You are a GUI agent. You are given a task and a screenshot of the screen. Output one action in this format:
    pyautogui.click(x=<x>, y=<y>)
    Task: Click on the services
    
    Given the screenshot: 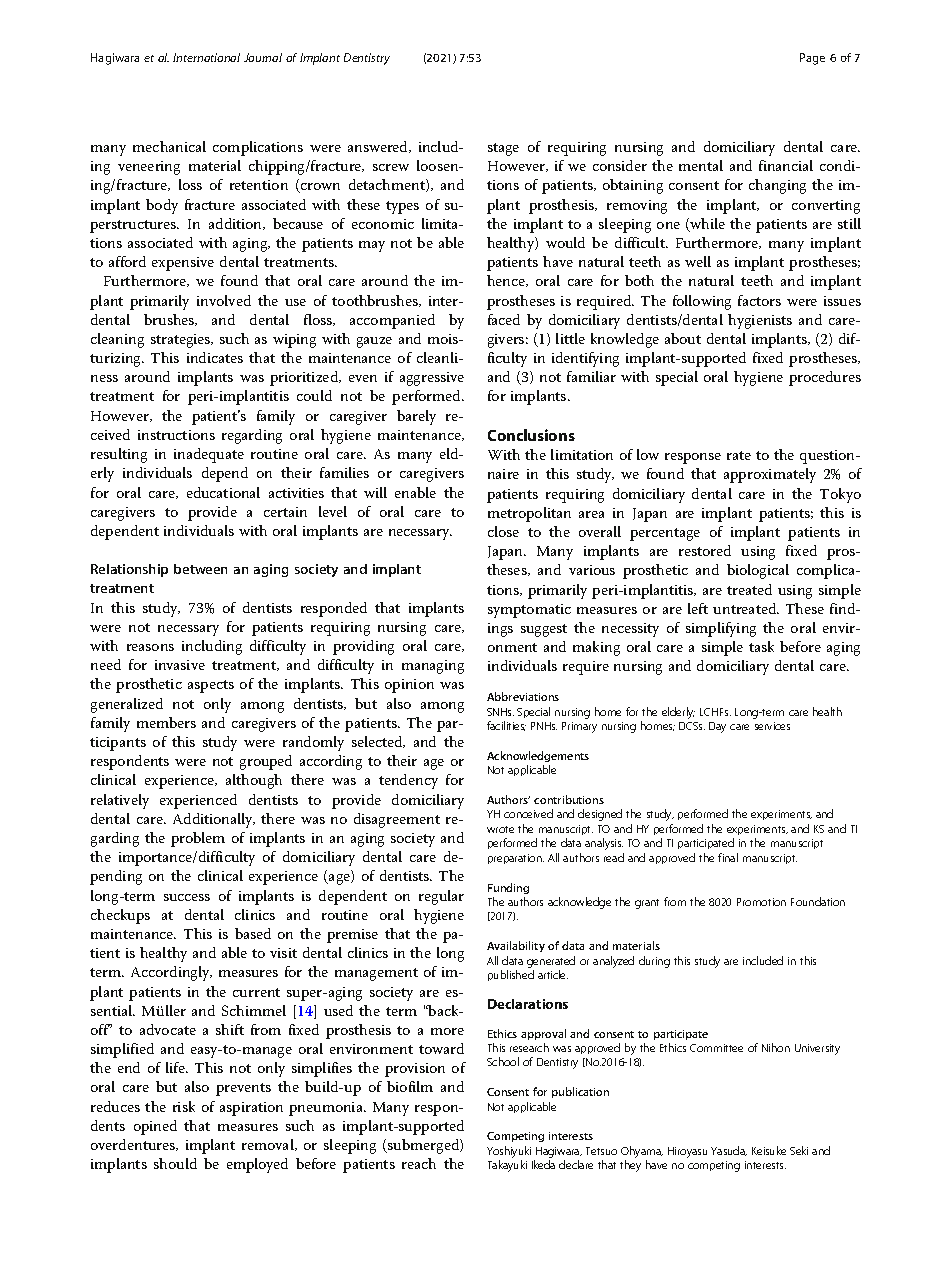 What is the action you would take?
    pyautogui.click(x=772, y=726)
